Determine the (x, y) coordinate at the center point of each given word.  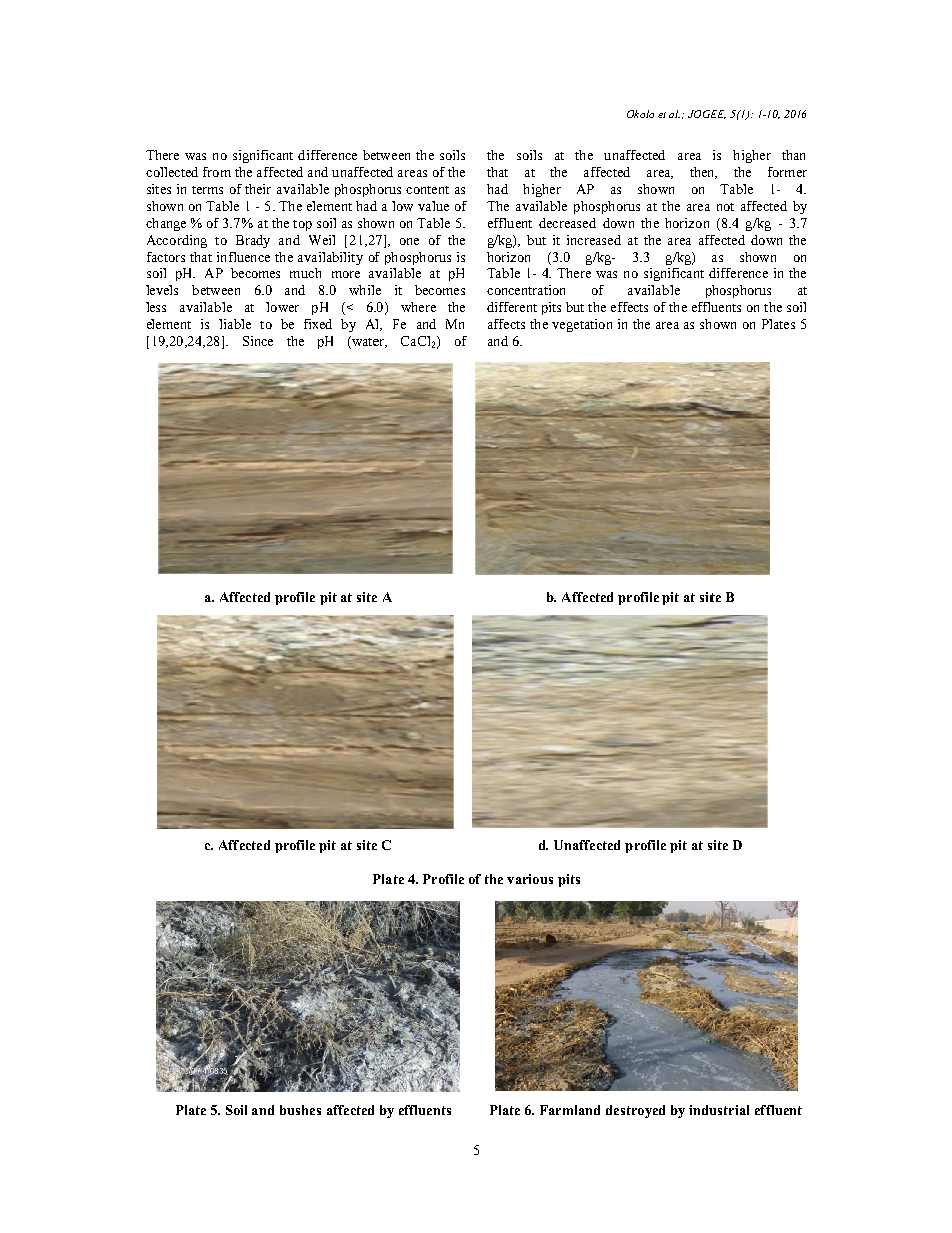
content (427, 190)
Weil (322, 240)
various (530, 879)
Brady (253, 241)
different (512, 307)
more (346, 274)
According (177, 241)
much (305, 273)
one (409, 241)
